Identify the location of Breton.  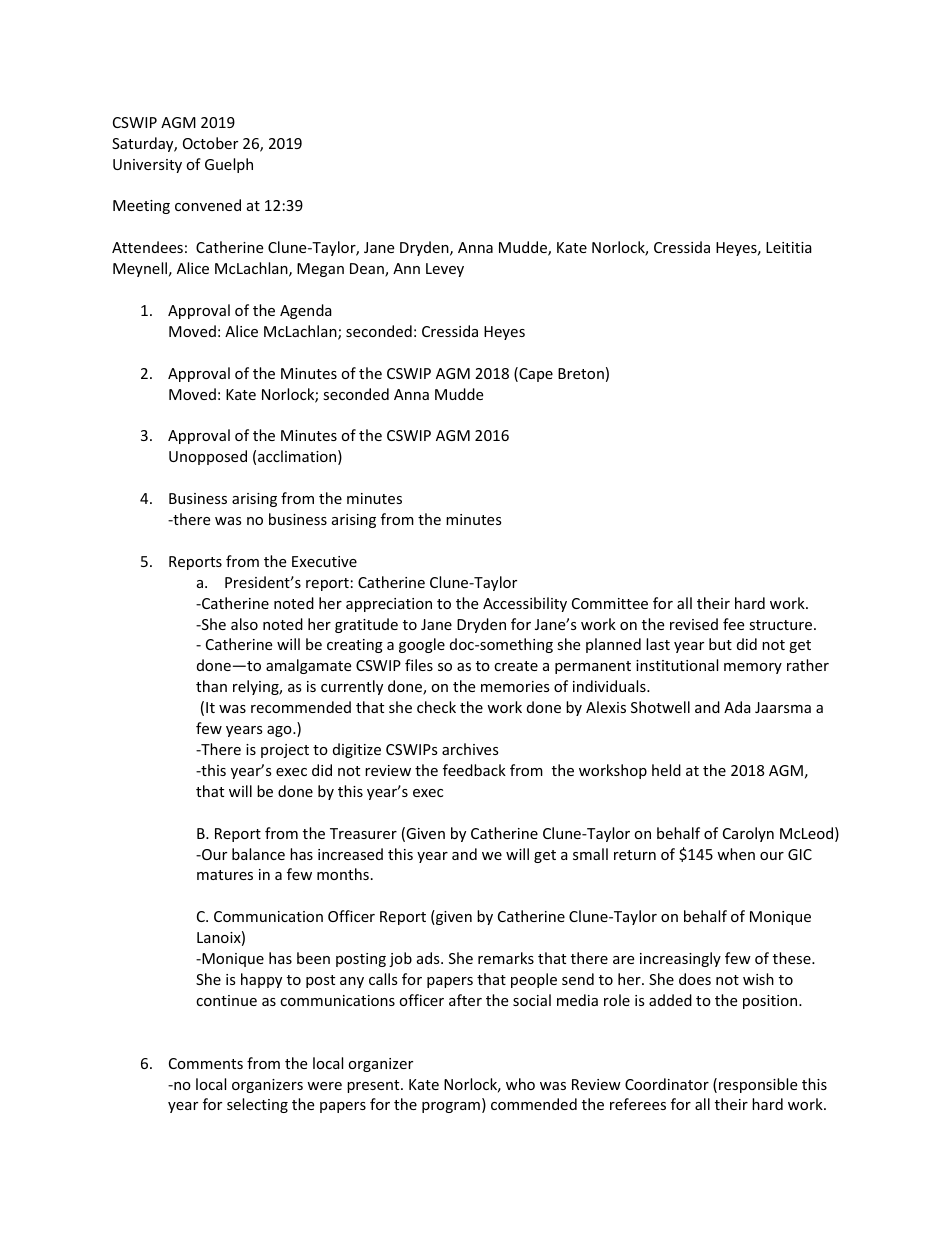
(581, 373).
